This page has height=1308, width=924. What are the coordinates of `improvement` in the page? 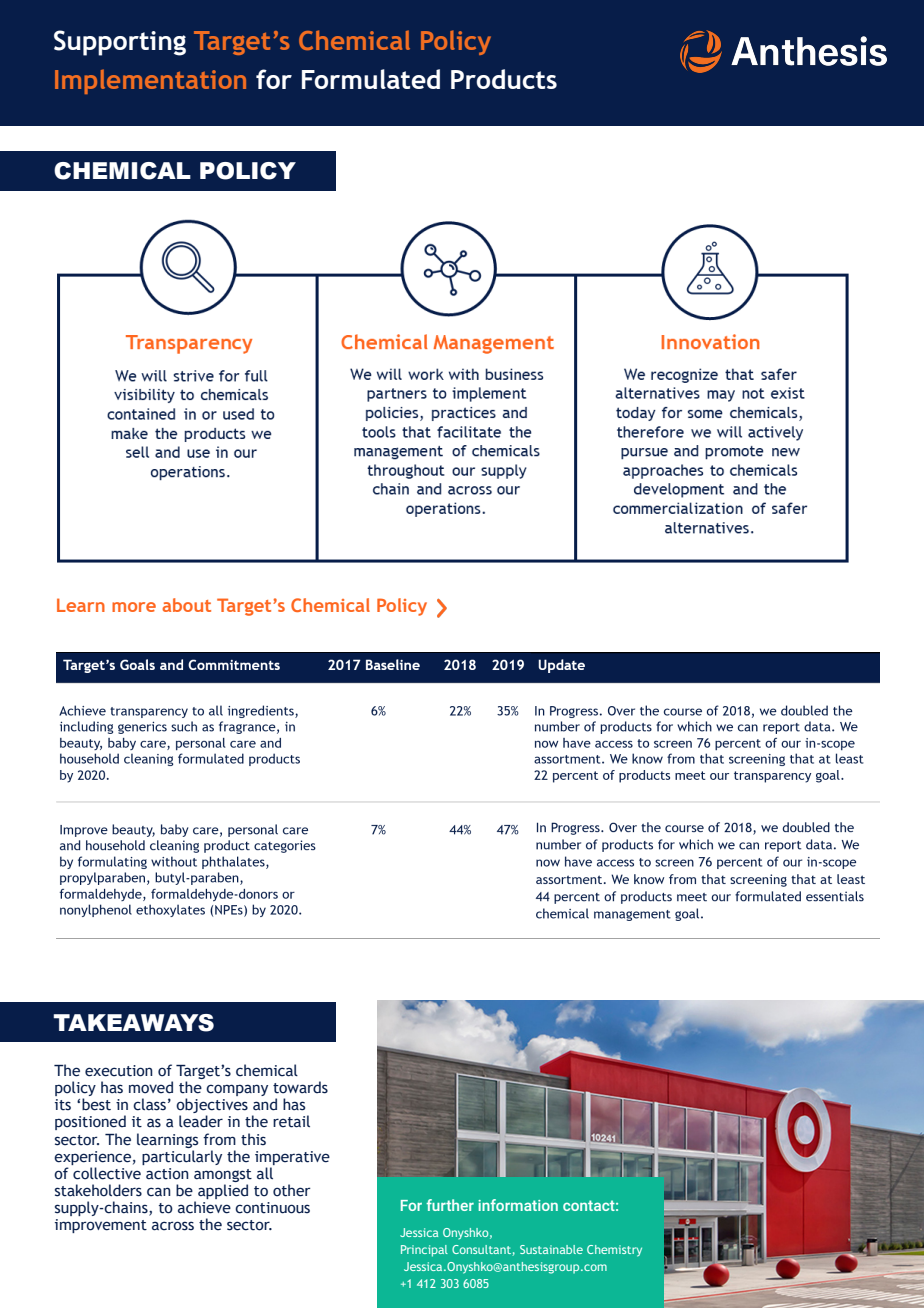 It's located at (101, 1226).
